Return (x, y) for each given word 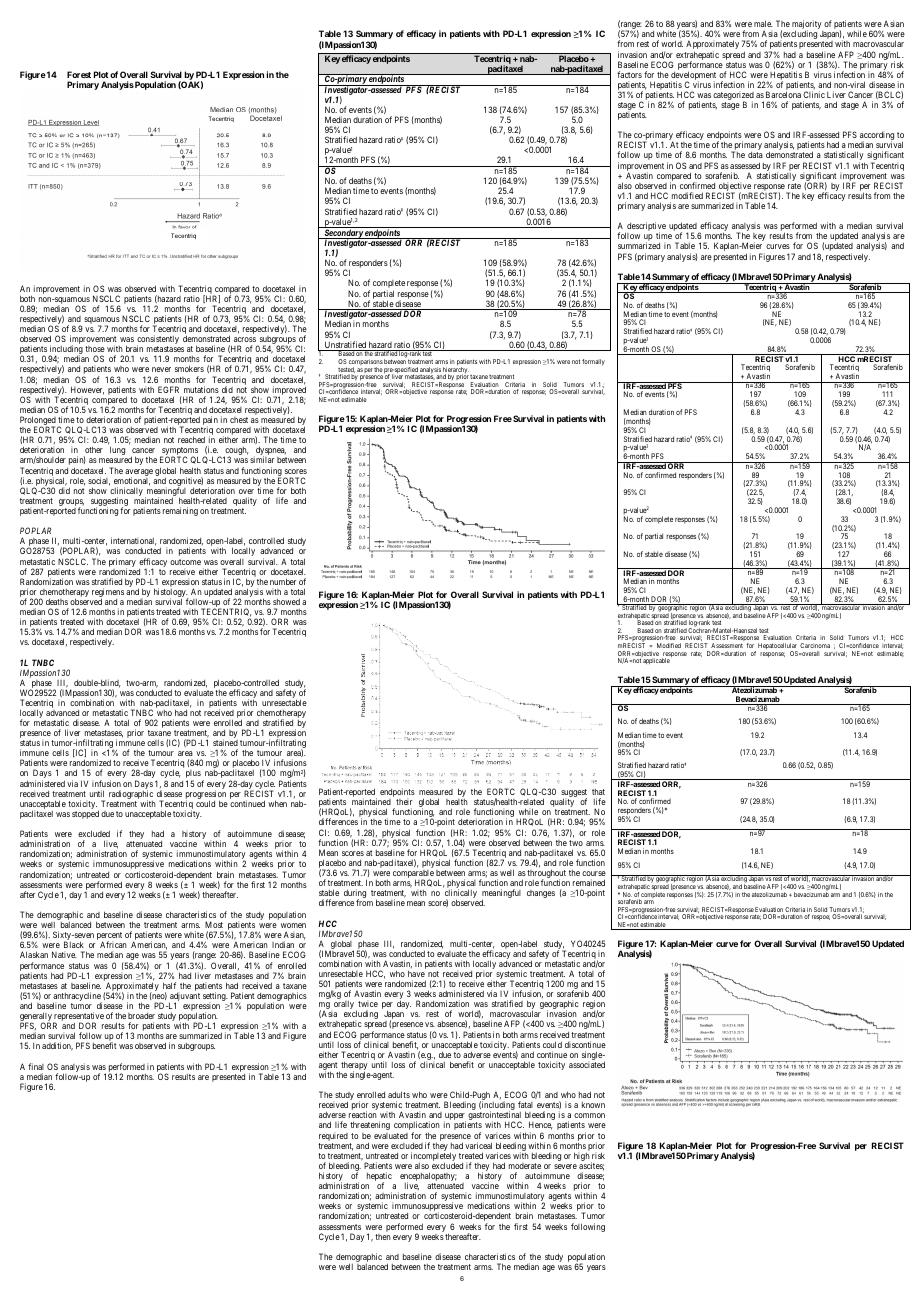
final (36, 1066)
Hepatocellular (778, 647)
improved (289, 391)
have (416, 973)
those (95, 349)
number (283, 581)
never (161, 369)
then (383, 1237)
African (113, 944)
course (594, 873)
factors (629, 74)
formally (593, 362)
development (692, 77)
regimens (108, 594)
